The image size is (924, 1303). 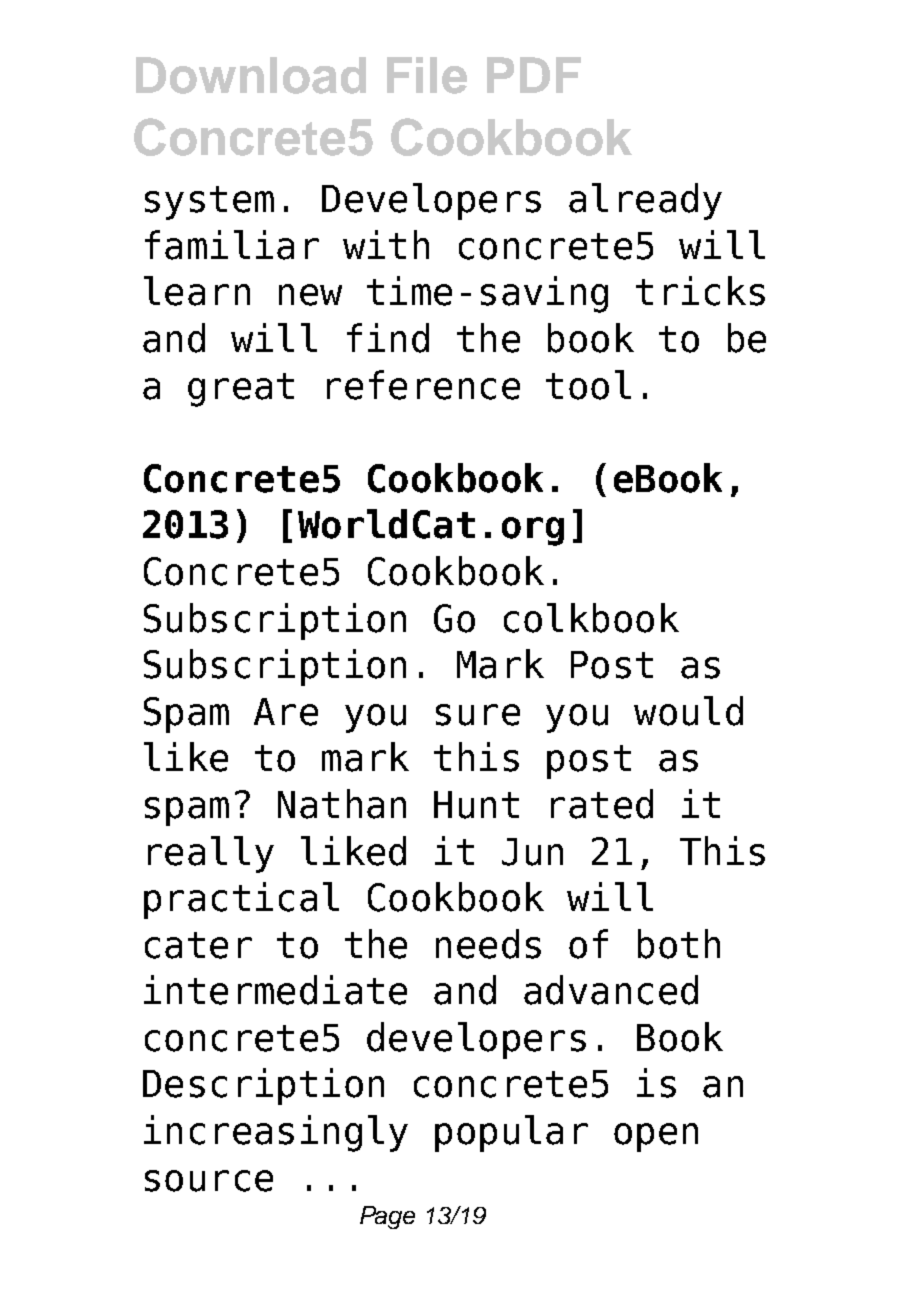 What do you see at coordinates (276, 1133) in the page?
I see `increasingly` at bounding box center [276, 1133].
